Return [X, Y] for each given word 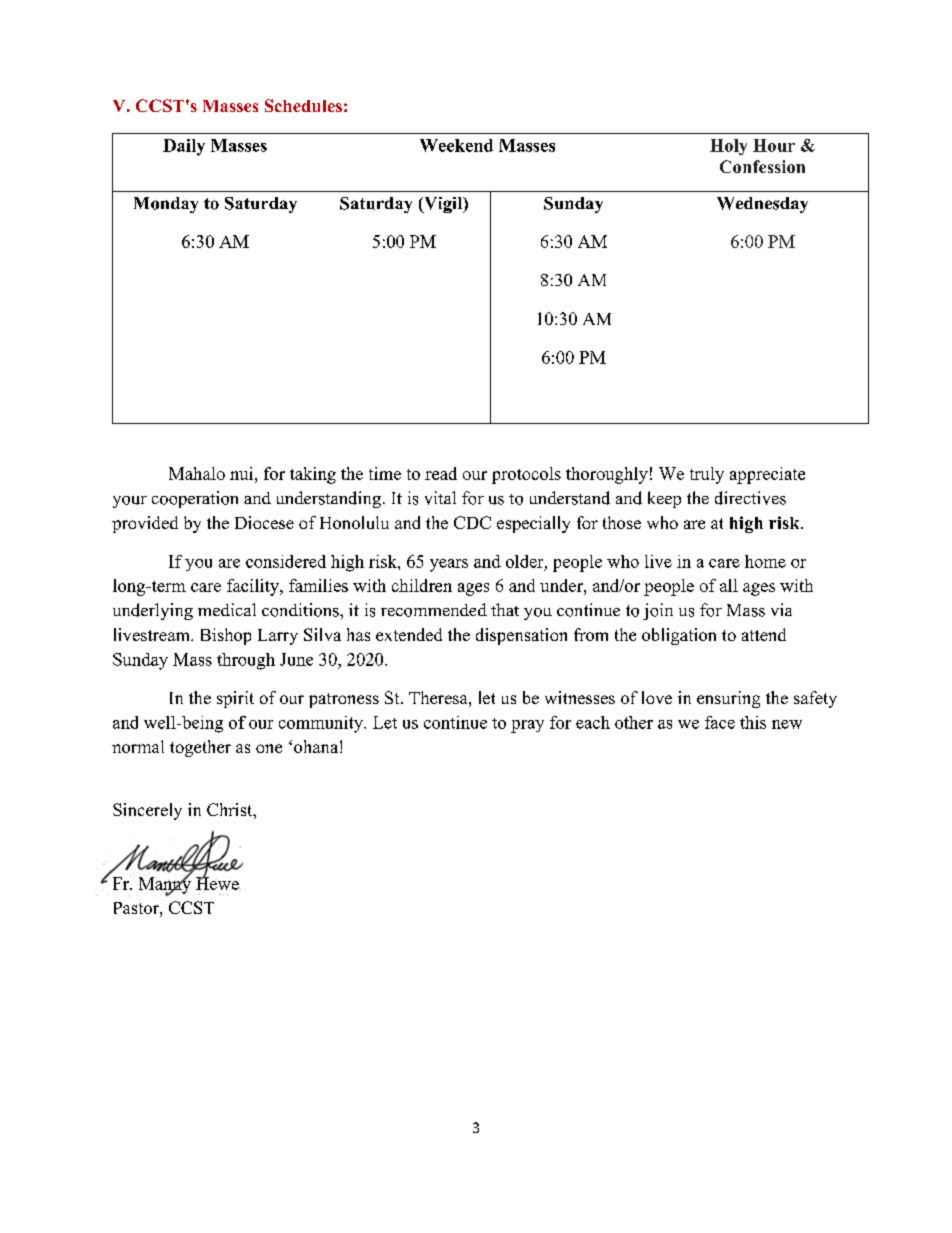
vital [440, 498]
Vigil [443, 205]
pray [527, 726]
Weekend [456, 145]
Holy [728, 147]
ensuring [728, 699]
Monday [166, 205]
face [720, 722]
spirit [235, 699]
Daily [184, 147]
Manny [164, 885]
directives [750, 498]
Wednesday [762, 205]
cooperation [195, 499]
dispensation [521, 636]
